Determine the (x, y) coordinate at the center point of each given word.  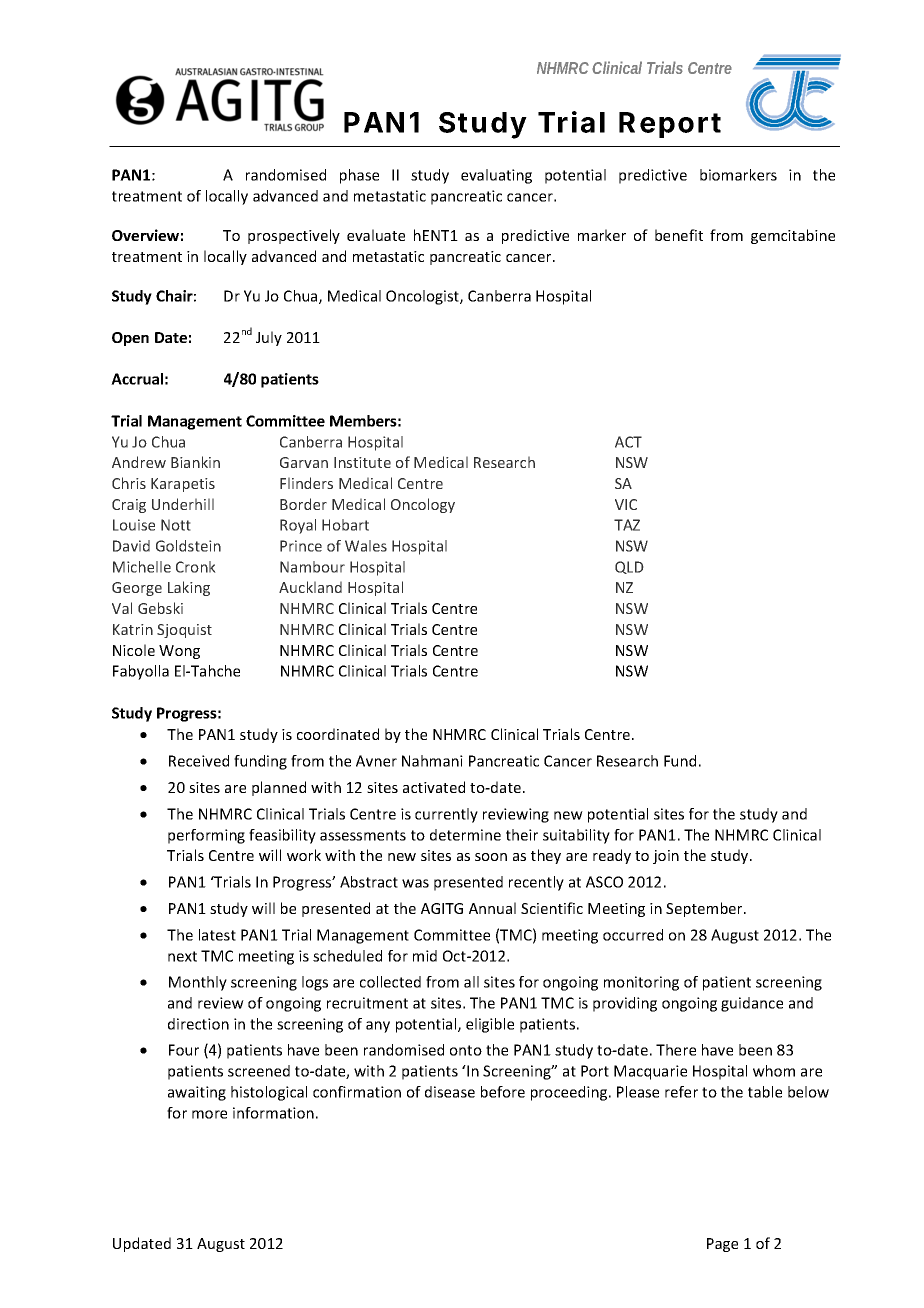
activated (434, 787)
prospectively (294, 236)
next (182, 956)
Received (199, 761)
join (666, 857)
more (209, 1114)
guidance (752, 1004)
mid (425, 956)
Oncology (423, 505)
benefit (679, 235)
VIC (626, 504)
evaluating (496, 176)
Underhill (183, 504)
